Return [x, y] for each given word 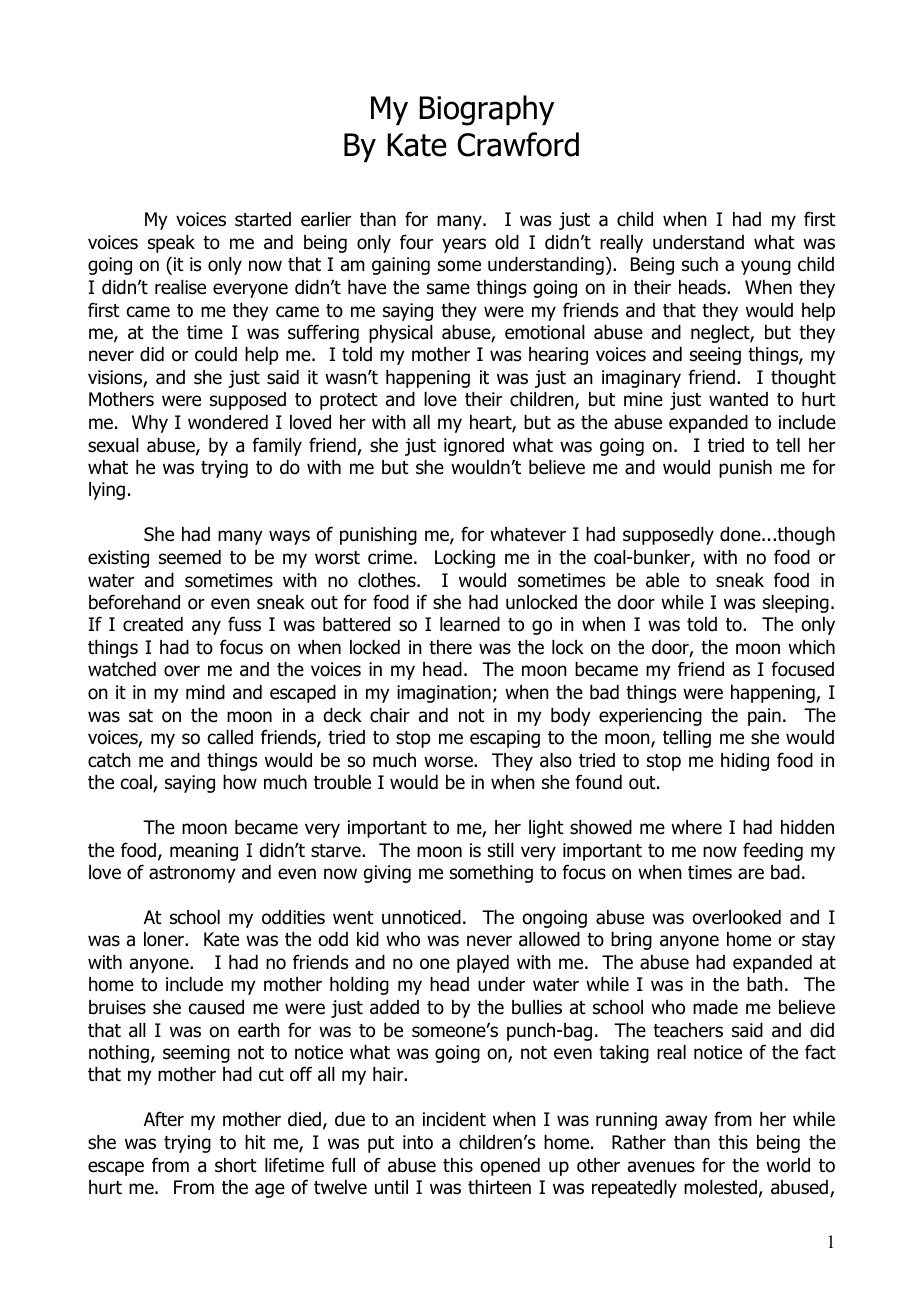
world [788, 1165]
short [236, 1165]
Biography [486, 110]
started [263, 219]
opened [510, 1167]
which [811, 647]
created [153, 624]
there [450, 647]
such [700, 264]
